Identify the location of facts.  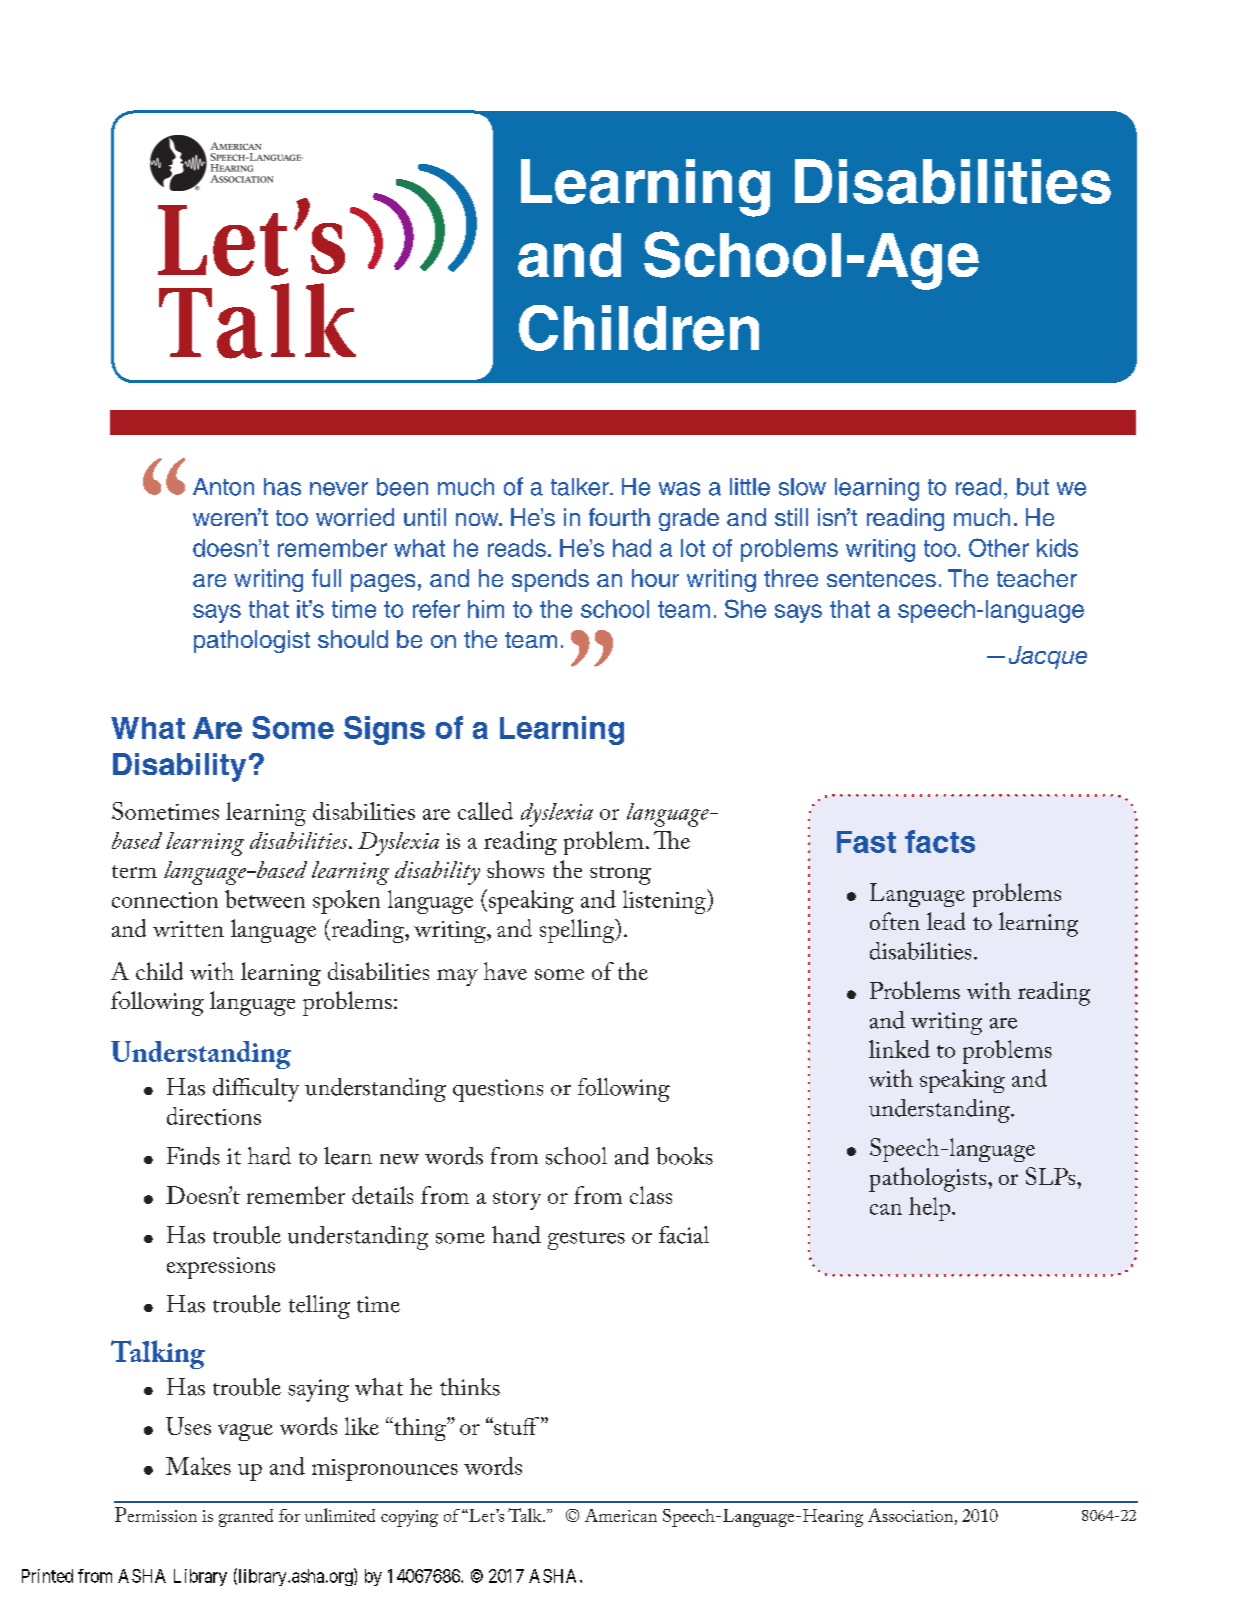
(940, 841).
